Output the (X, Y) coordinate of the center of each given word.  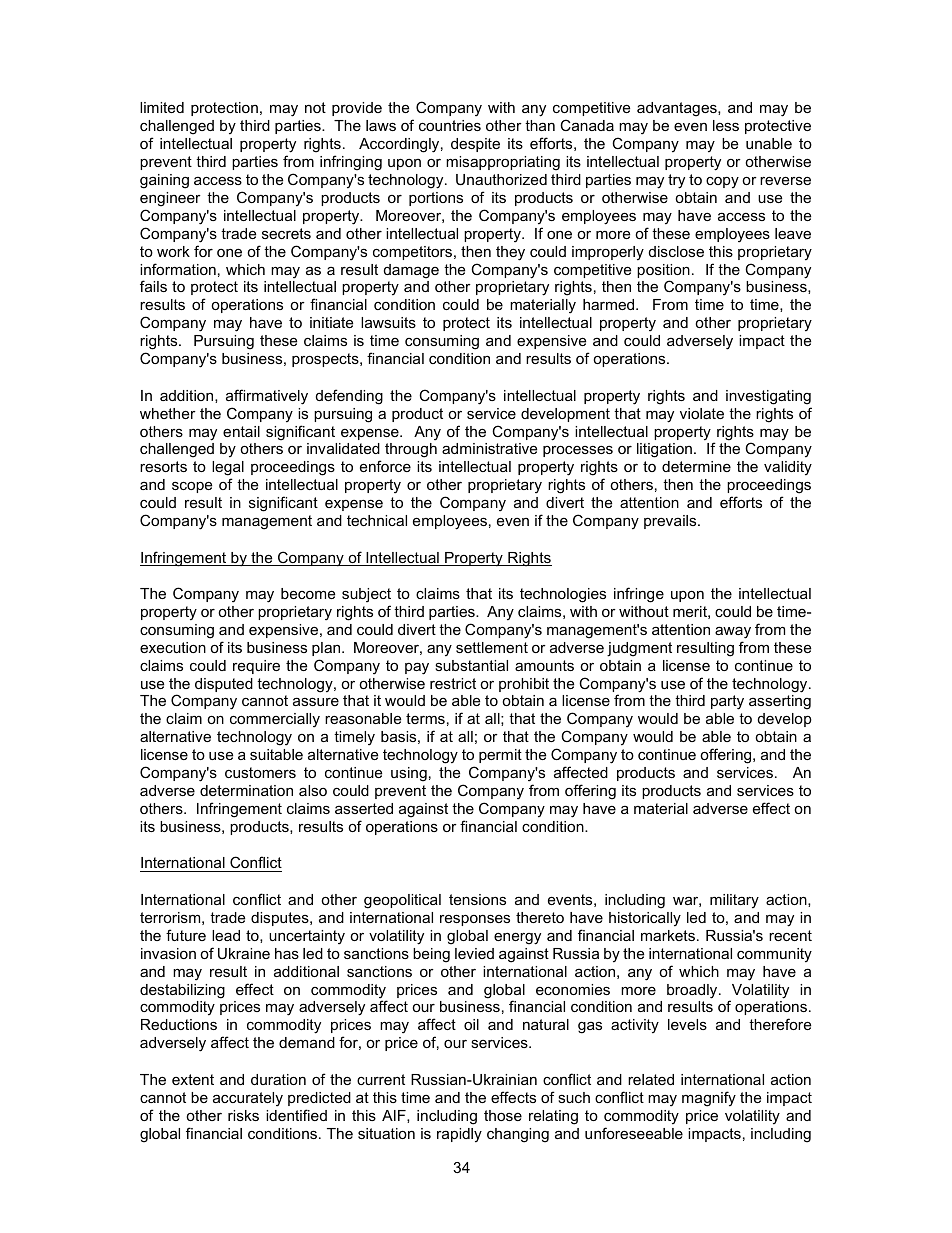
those (503, 1115)
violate (702, 413)
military (734, 901)
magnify (709, 1099)
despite (475, 145)
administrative (489, 448)
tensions (477, 899)
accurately (248, 1099)
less (726, 125)
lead (226, 935)
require (256, 667)
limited (162, 107)
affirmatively (267, 397)
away (733, 632)
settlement (492, 647)
